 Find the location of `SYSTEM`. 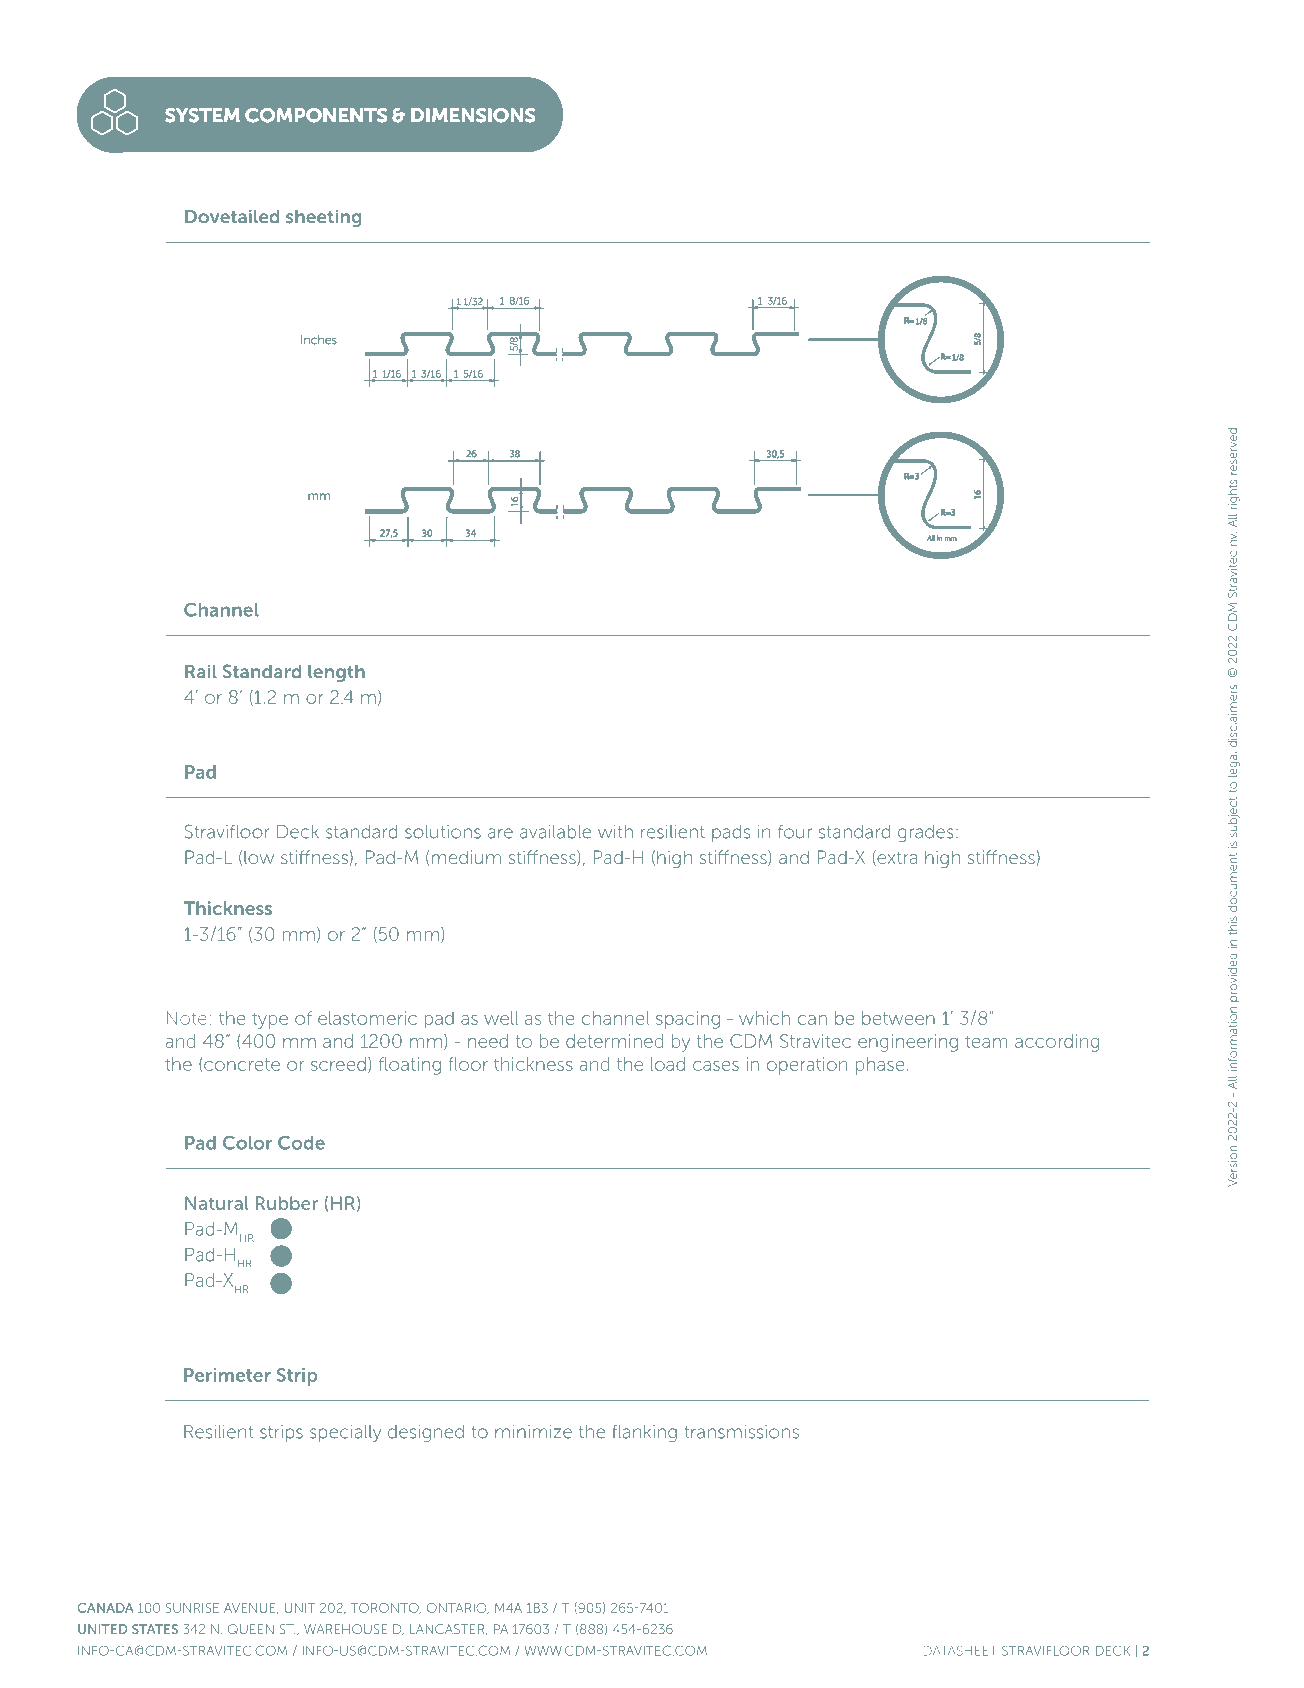

SYSTEM is located at coordinates (202, 115).
